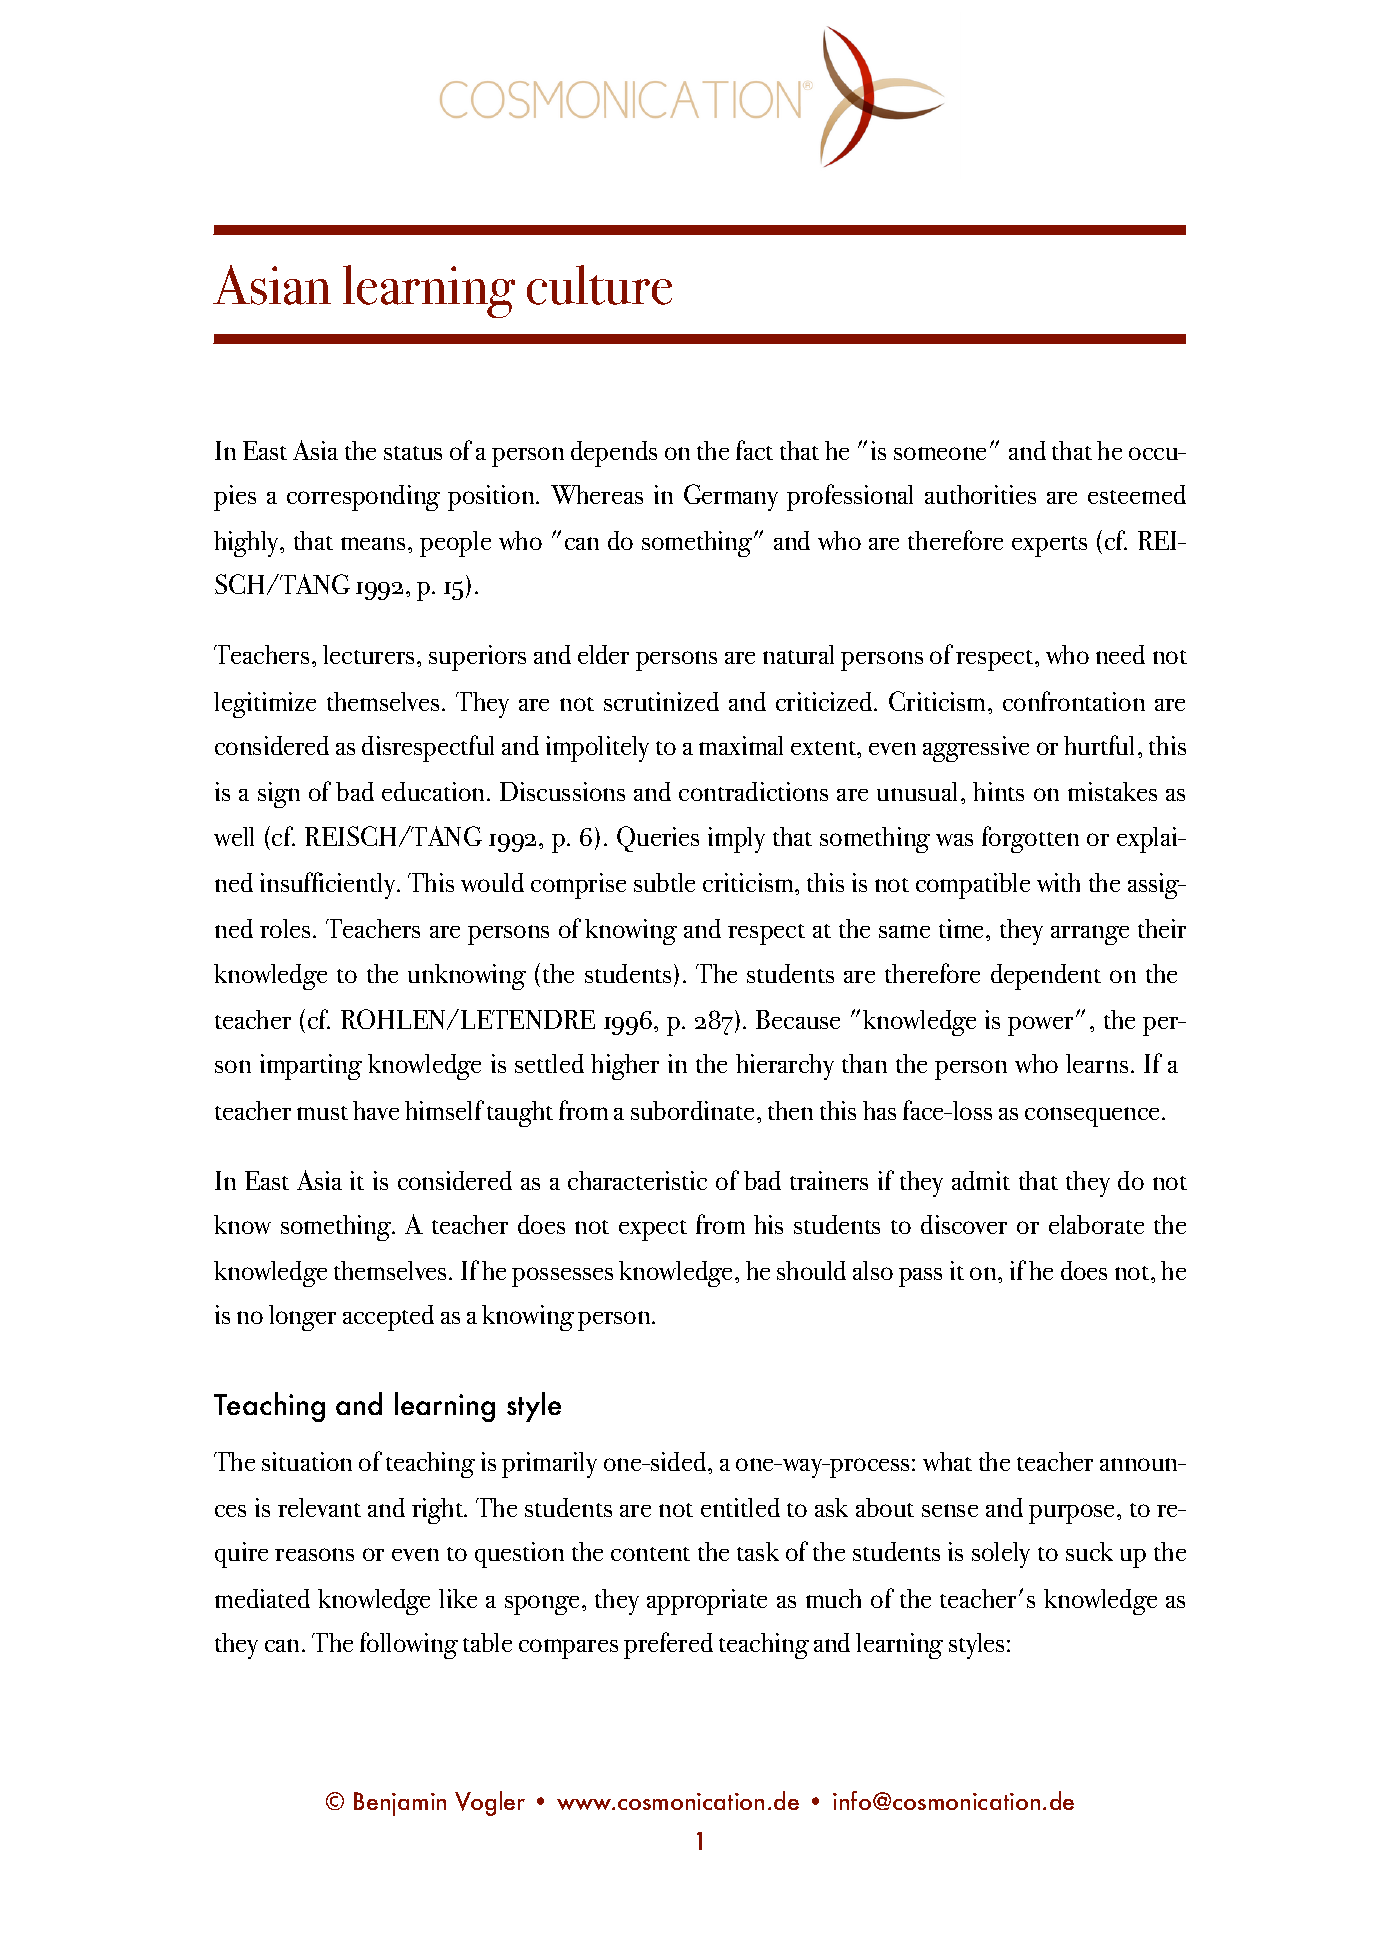 Image resolution: width=1384 pixels, height=1957 pixels. What do you see at coordinates (1074, 701) in the screenshot?
I see `confrontation` at bounding box center [1074, 701].
